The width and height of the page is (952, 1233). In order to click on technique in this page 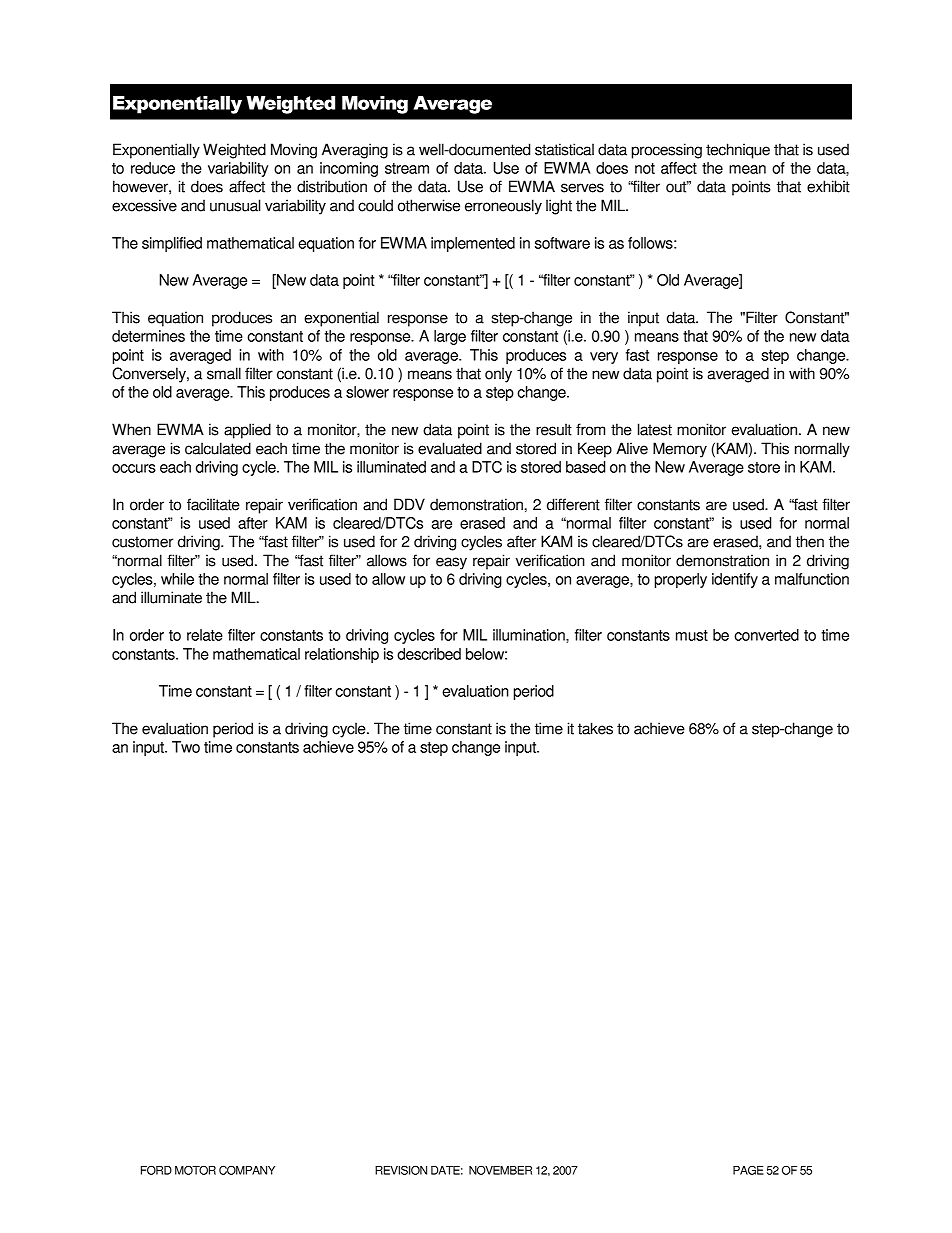, I will do `click(738, 151)`.
